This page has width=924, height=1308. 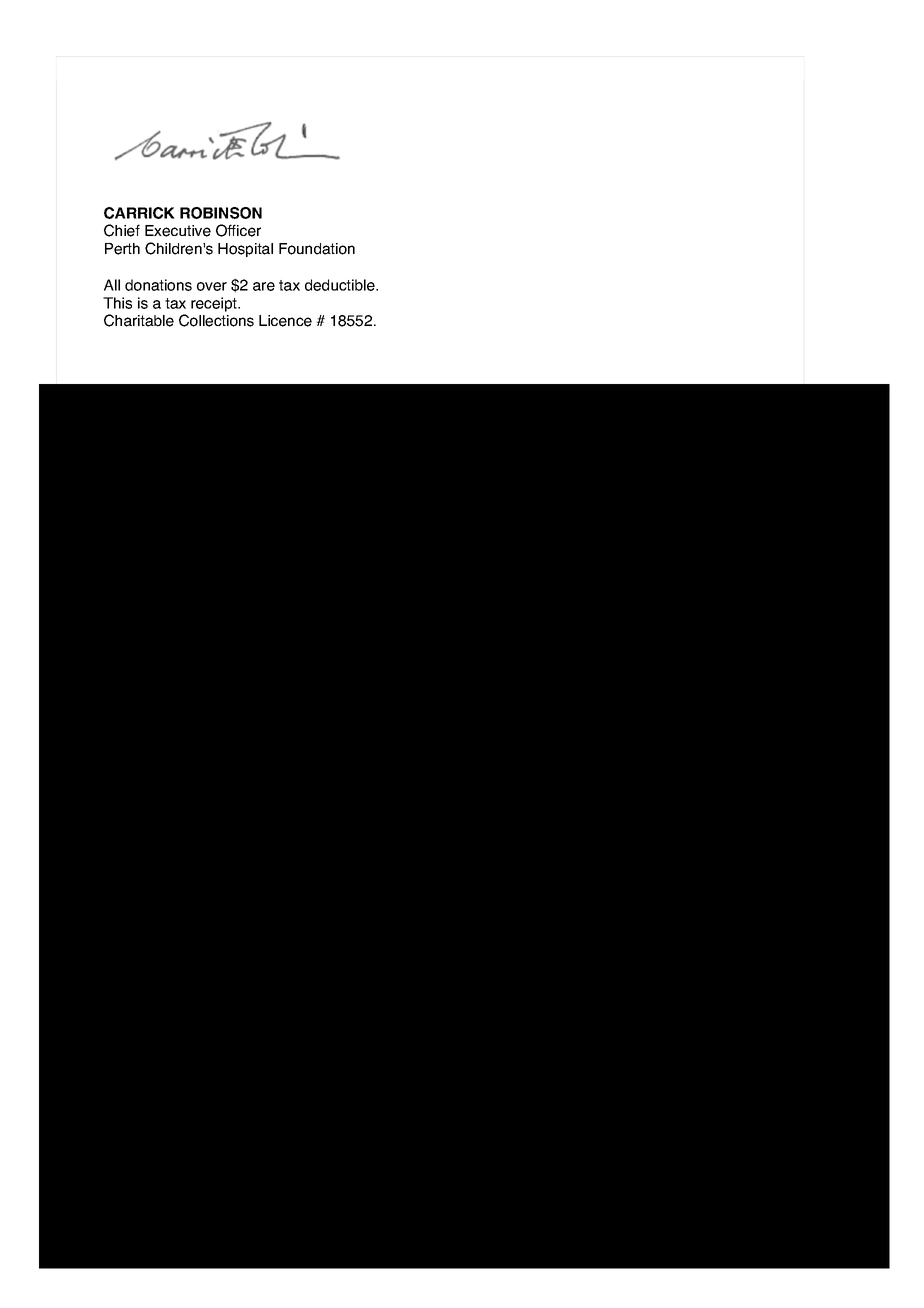 I want to click on This, so click(x=117, y=303).
